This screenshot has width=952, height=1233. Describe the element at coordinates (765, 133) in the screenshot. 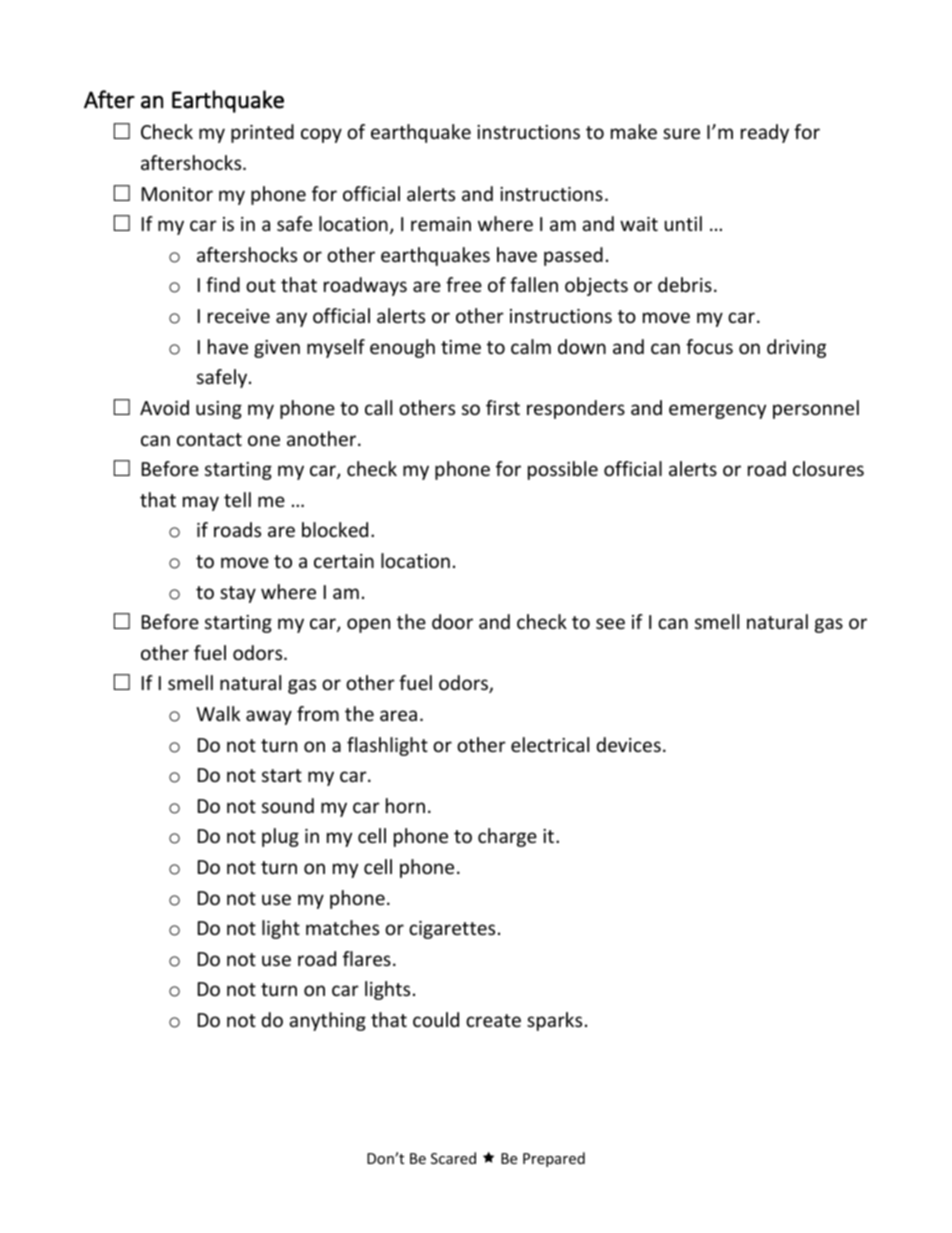

I see `ready` at that location.
